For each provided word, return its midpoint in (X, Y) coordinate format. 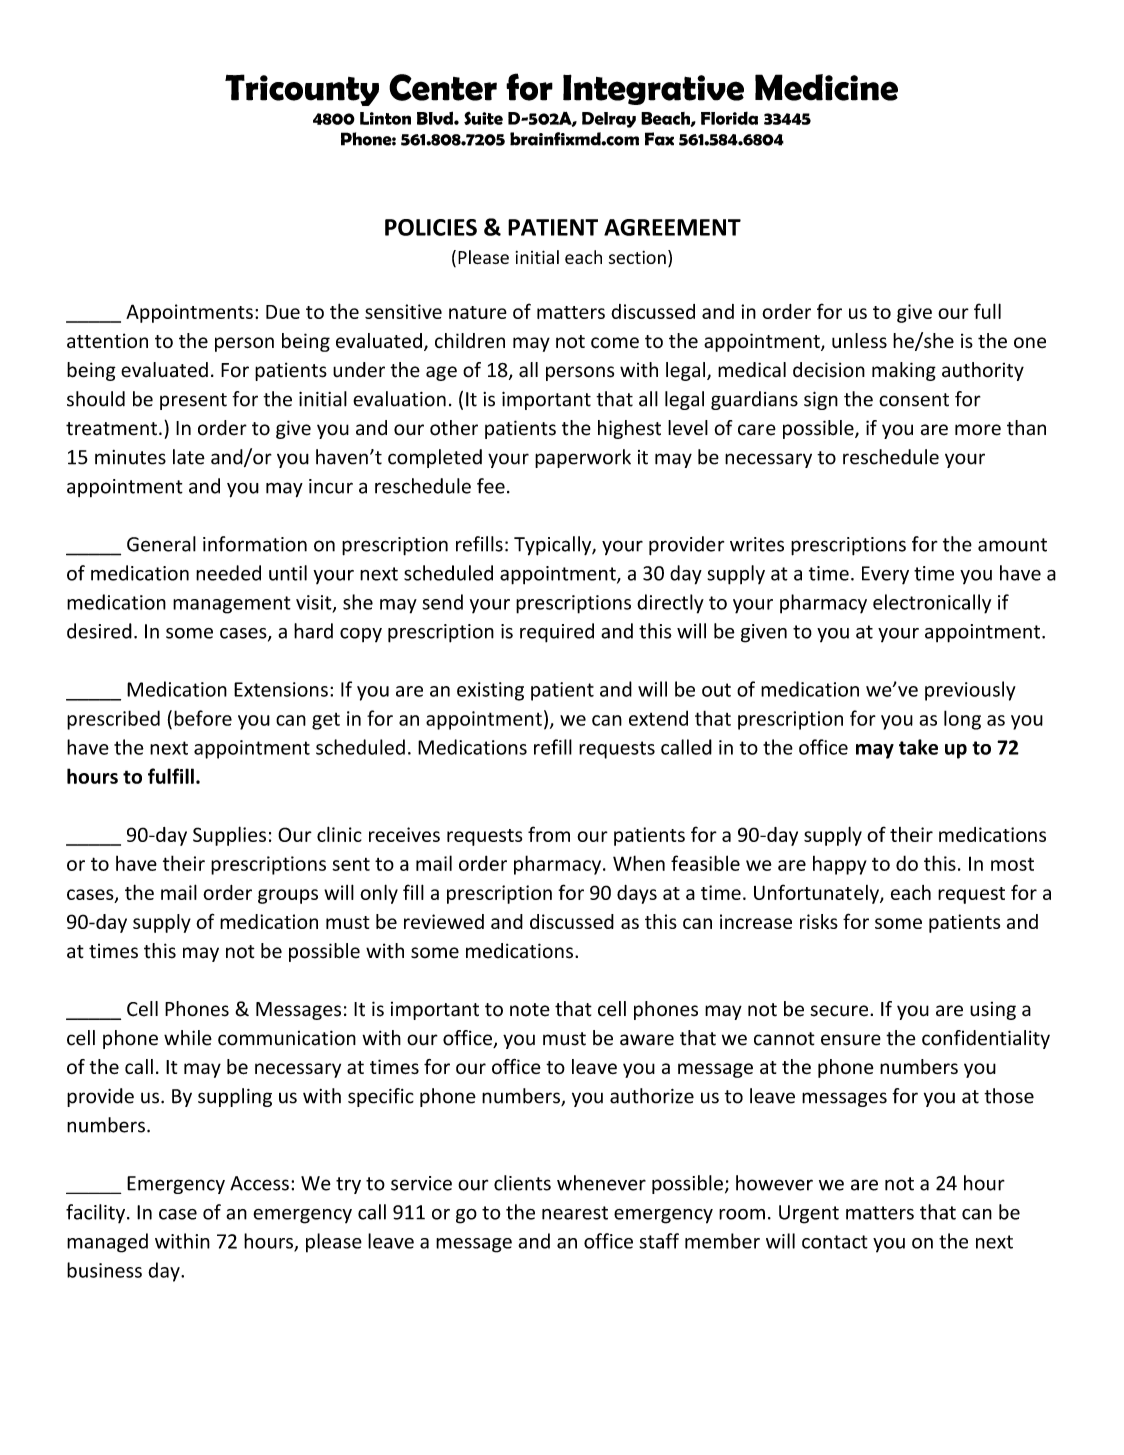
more (978, 430)
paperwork (583, 458)
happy (840, 865)
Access (259, 1183)
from (549, 834)
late (189, 457)
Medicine (826, 87)
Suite (483, 118)
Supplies (229, 836)
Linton (385, 118)
